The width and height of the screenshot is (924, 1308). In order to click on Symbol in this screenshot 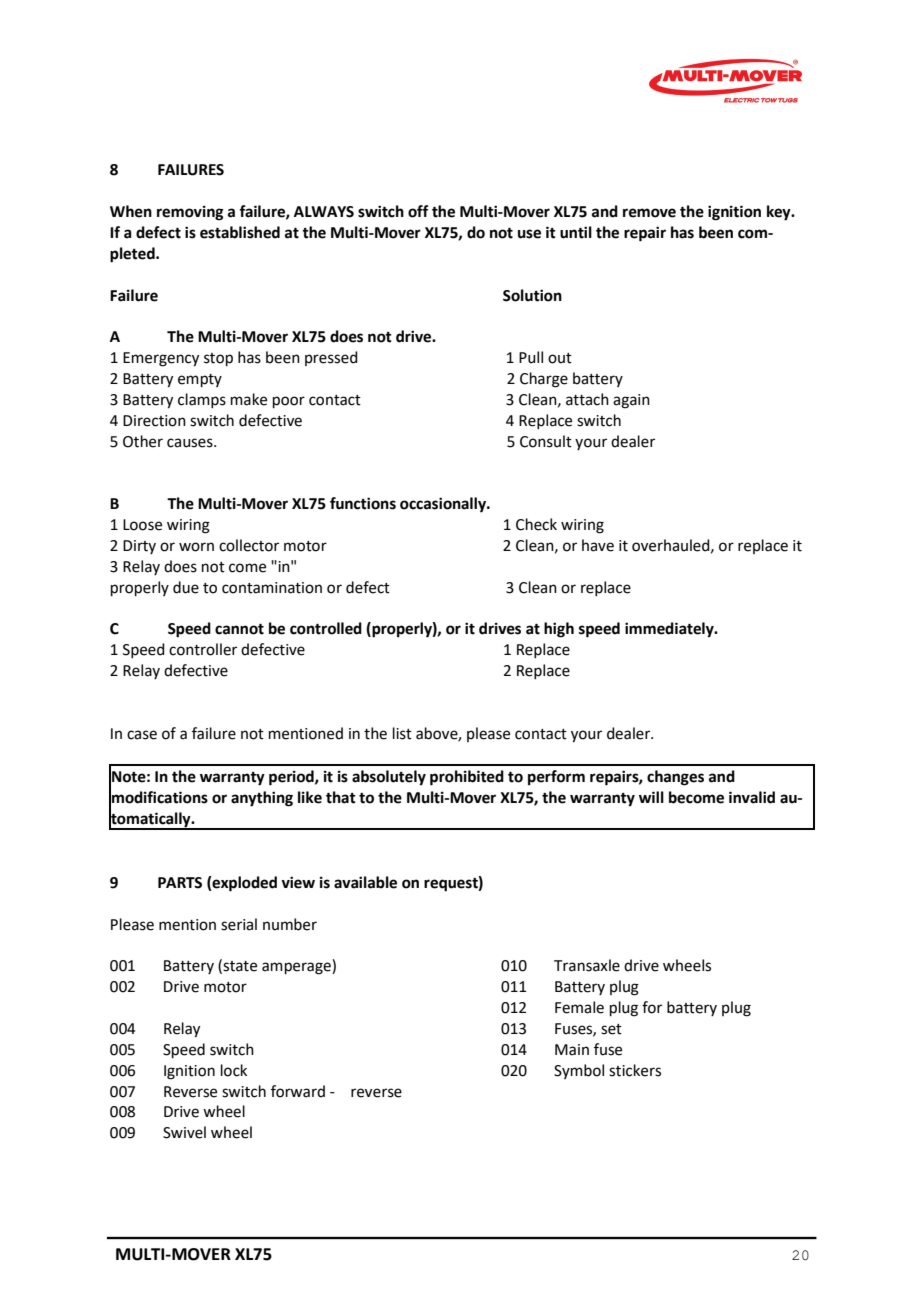, I will do `click(579, 1071)`.
